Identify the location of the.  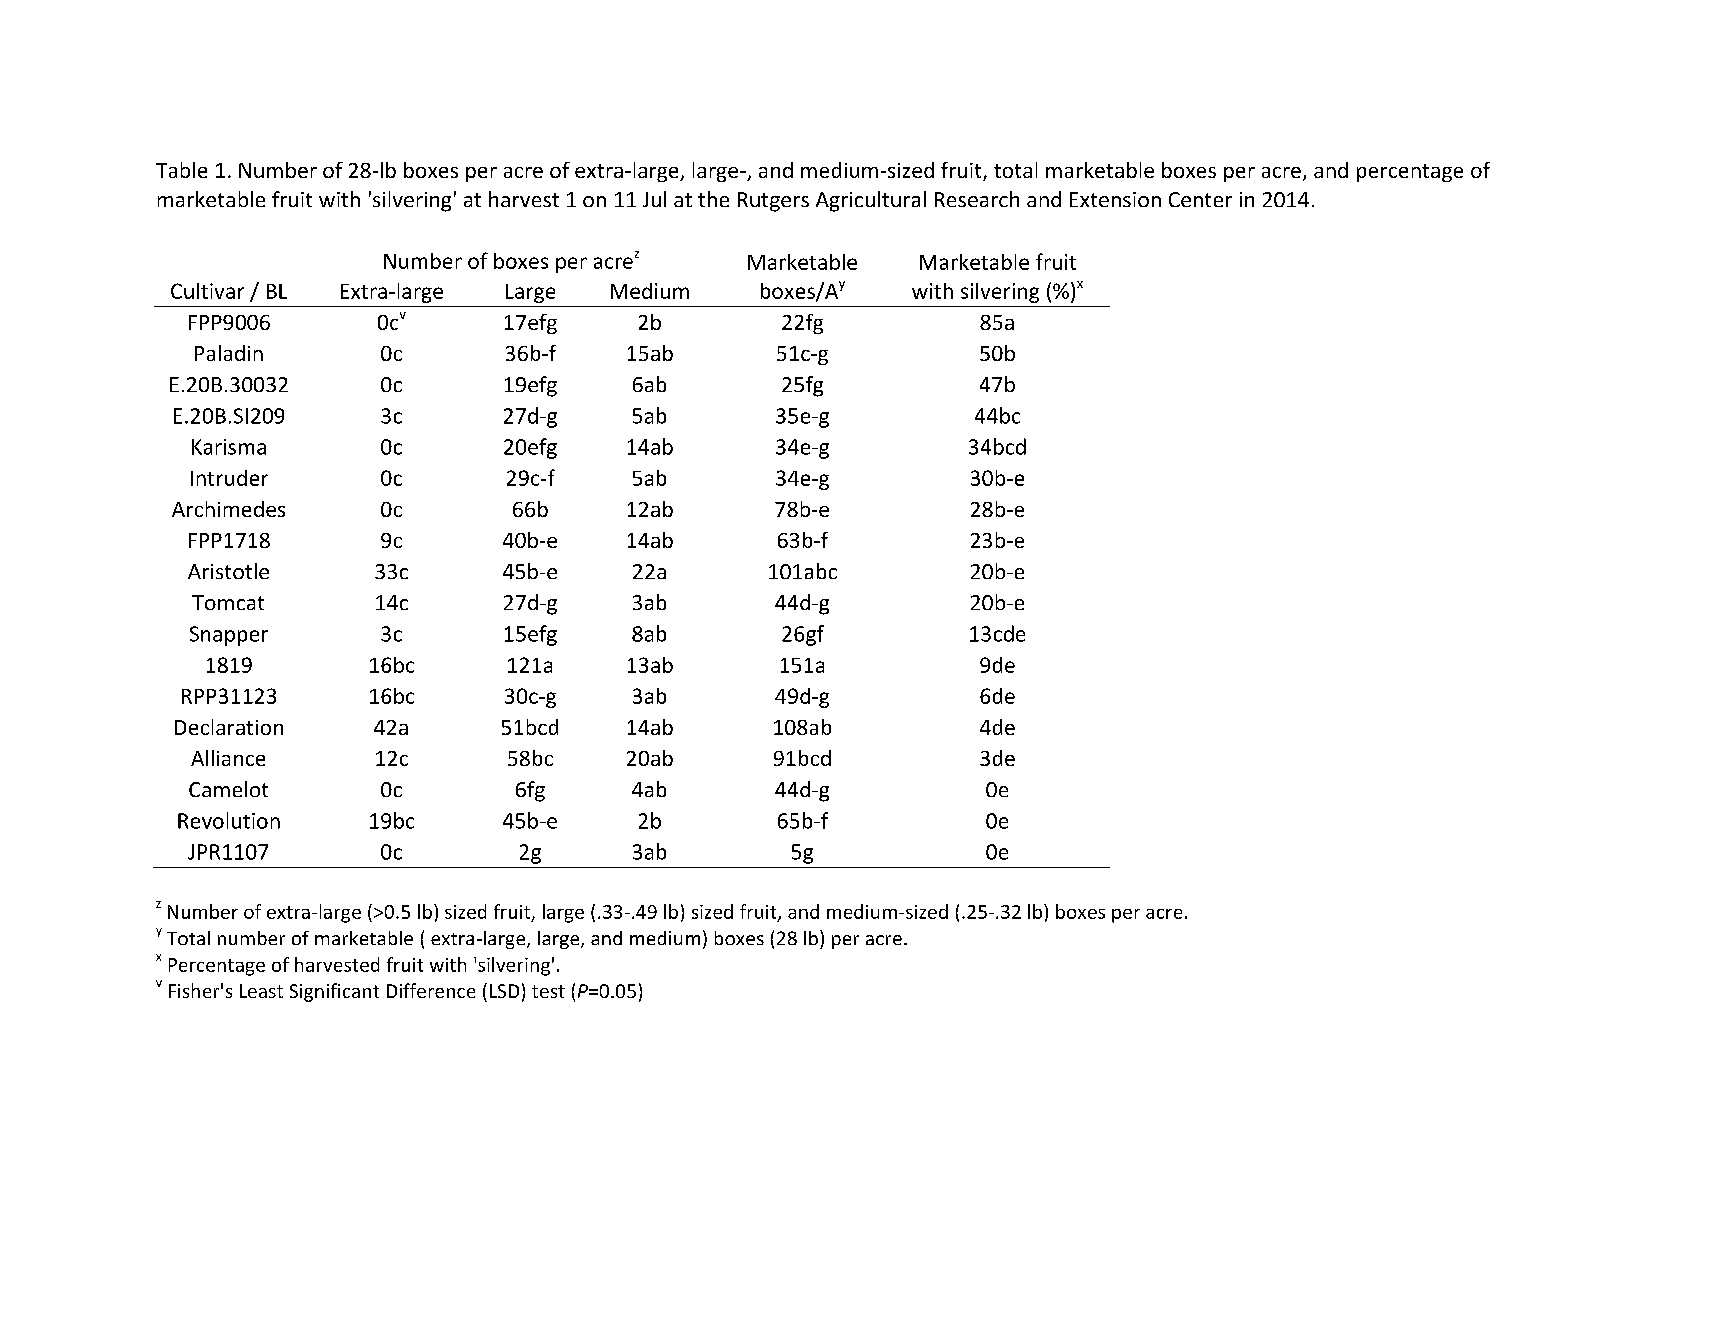
(713, 199).
